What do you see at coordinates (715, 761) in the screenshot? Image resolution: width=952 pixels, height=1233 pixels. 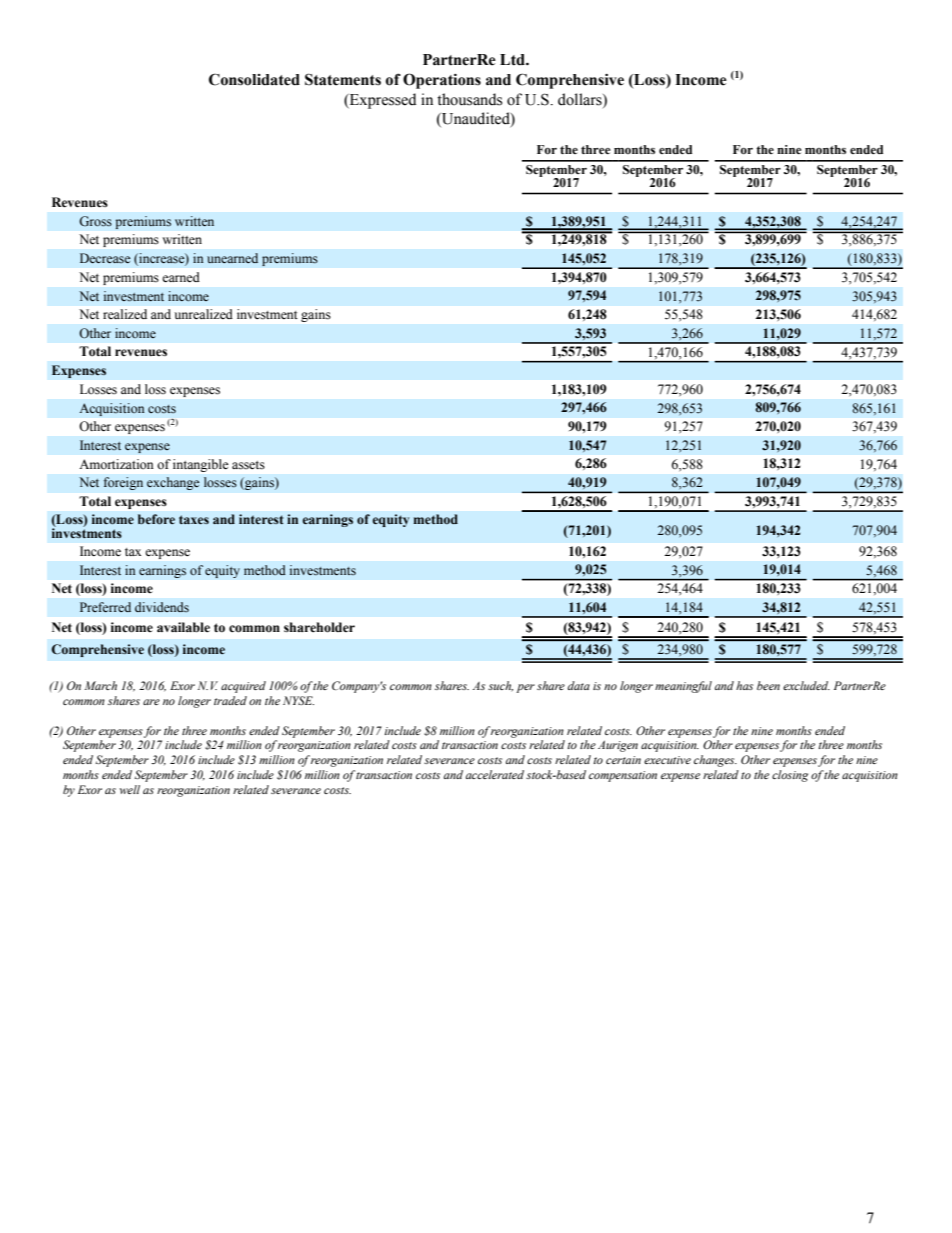 I see `changes` at bounding box center [715, 761].
